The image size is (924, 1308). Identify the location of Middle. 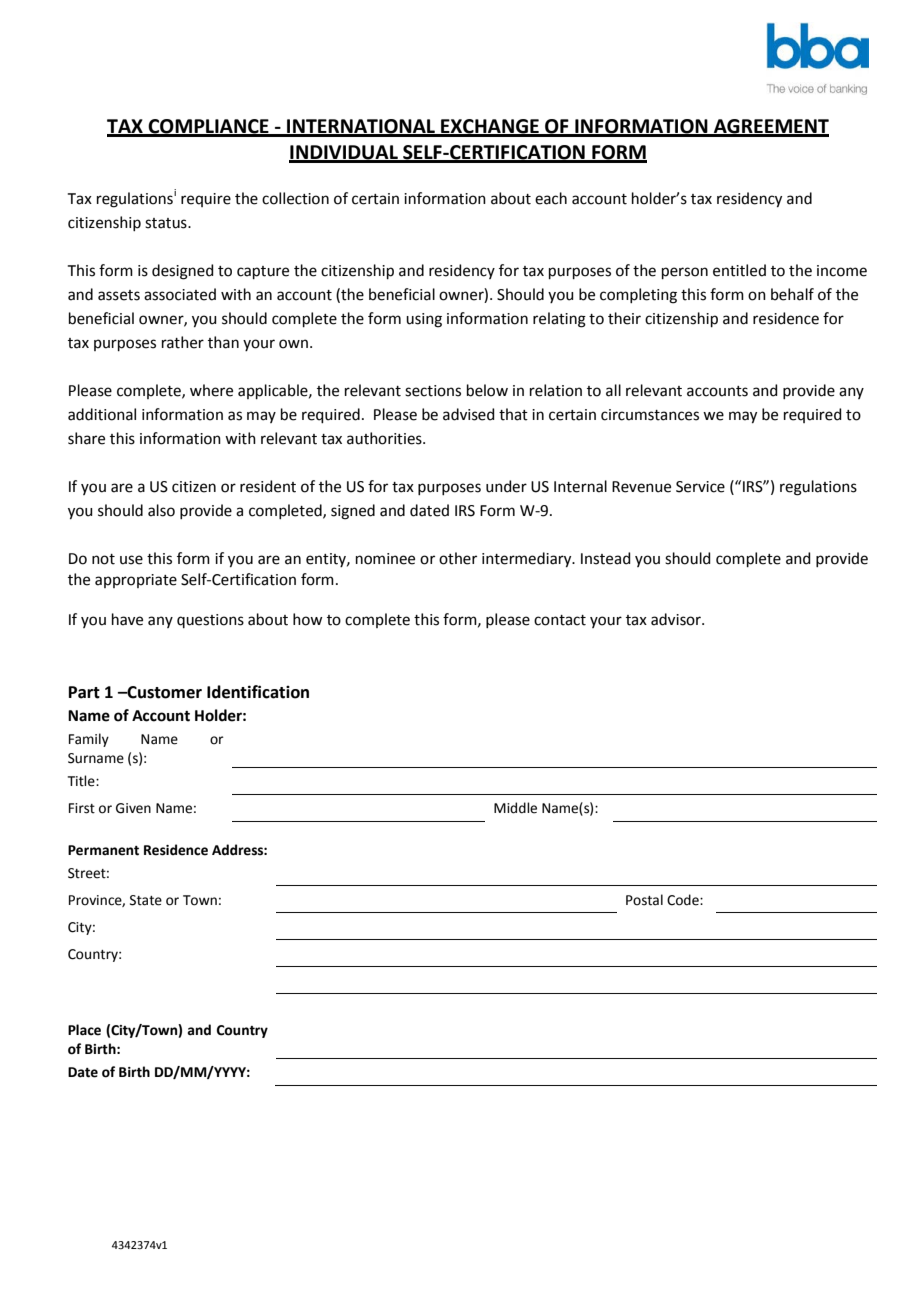
(515, 808).
